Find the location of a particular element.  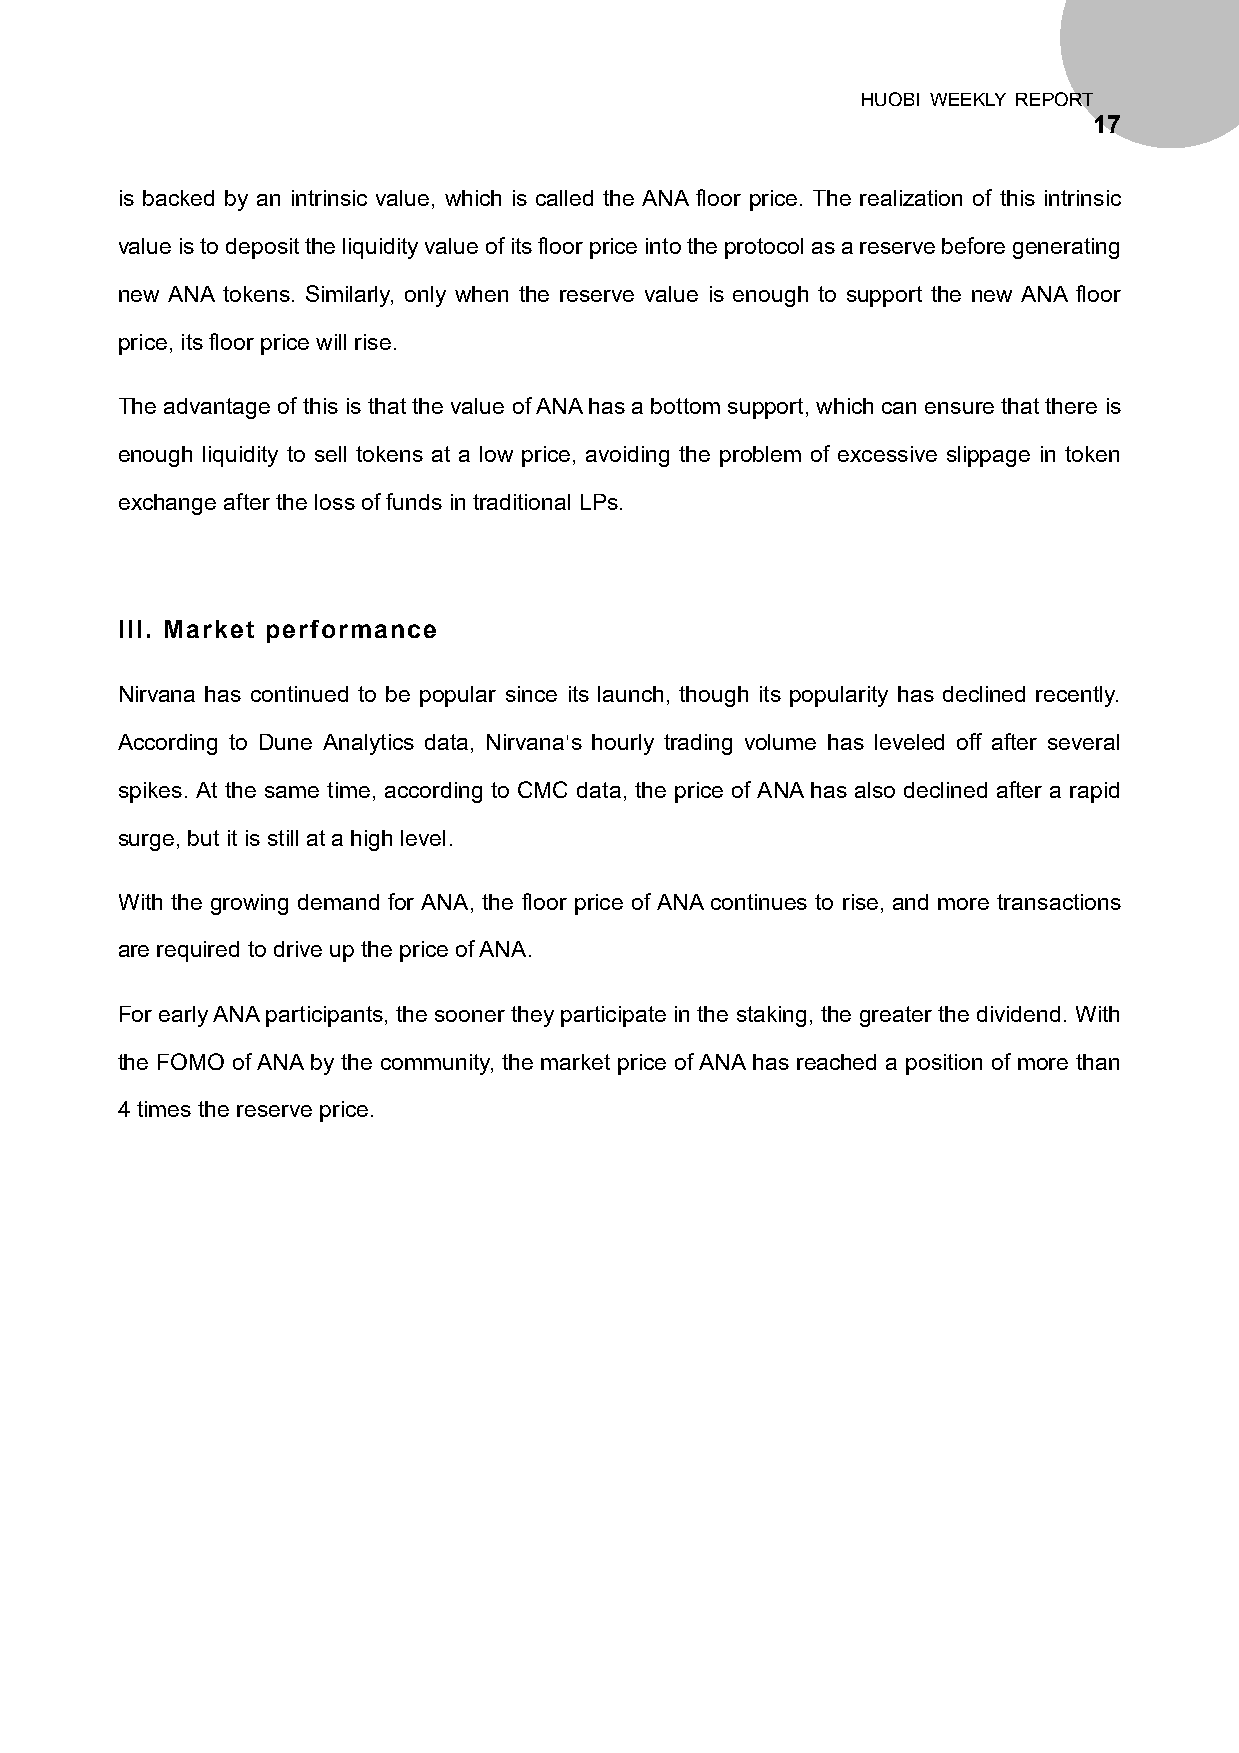

Dune is located at coordinates (286, 742).
